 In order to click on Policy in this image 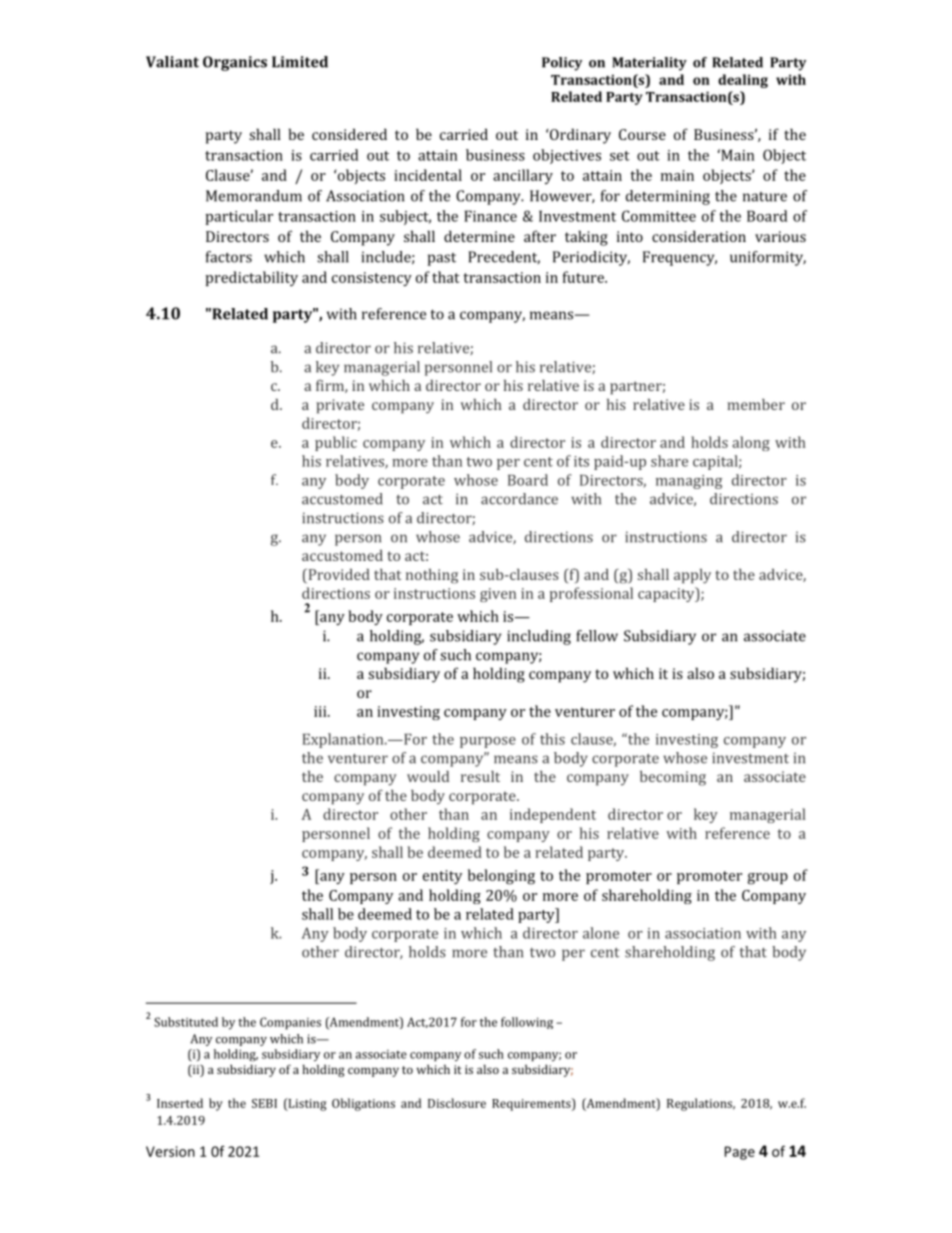, I will do `click(562, 64)`.
